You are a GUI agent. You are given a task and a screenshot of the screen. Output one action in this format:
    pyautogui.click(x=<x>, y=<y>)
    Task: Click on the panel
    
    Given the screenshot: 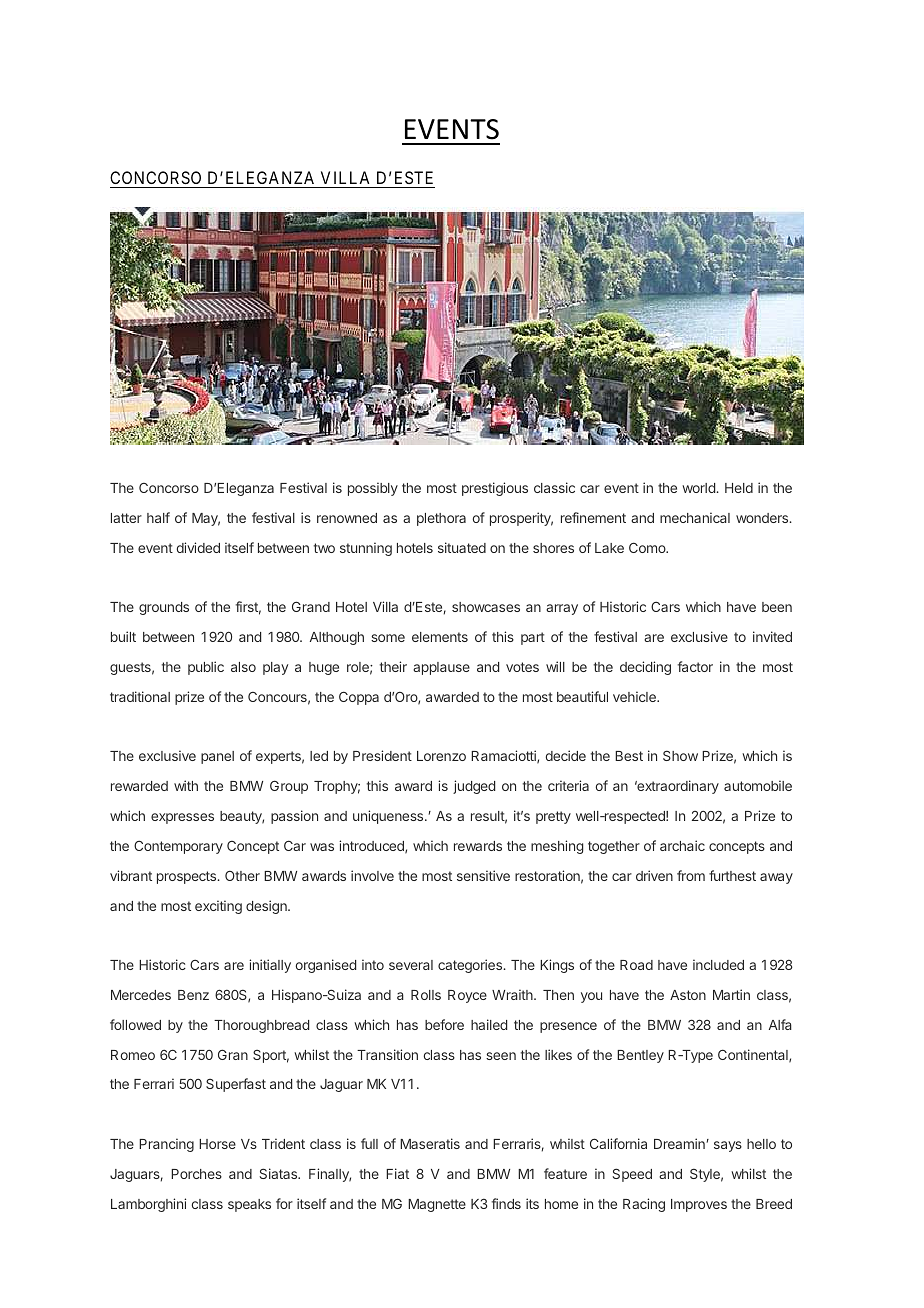 What is the action you would take?
    pyautogui.click(x=217, y=757)
